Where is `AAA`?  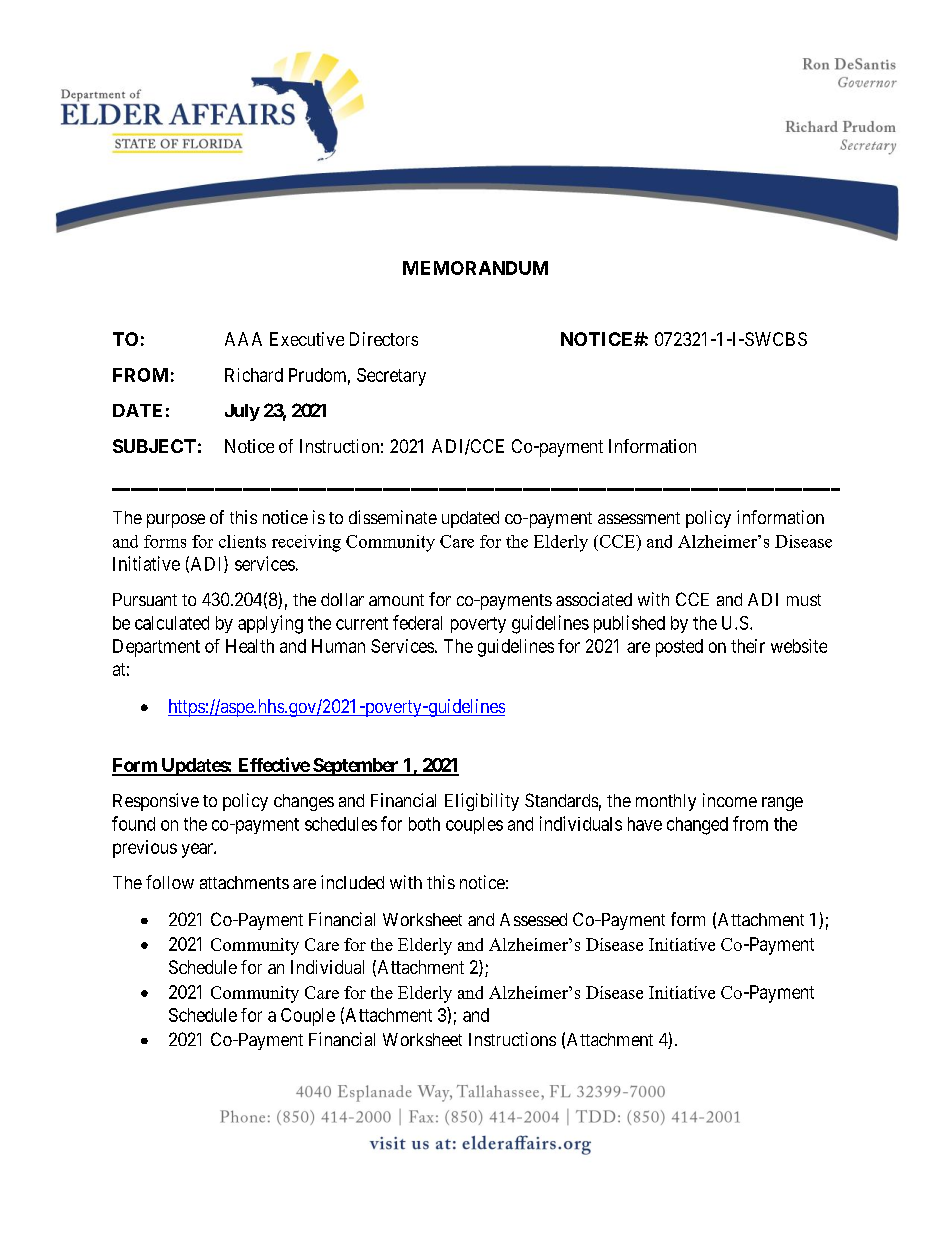 AAA is located at coordinates (243, 339).
